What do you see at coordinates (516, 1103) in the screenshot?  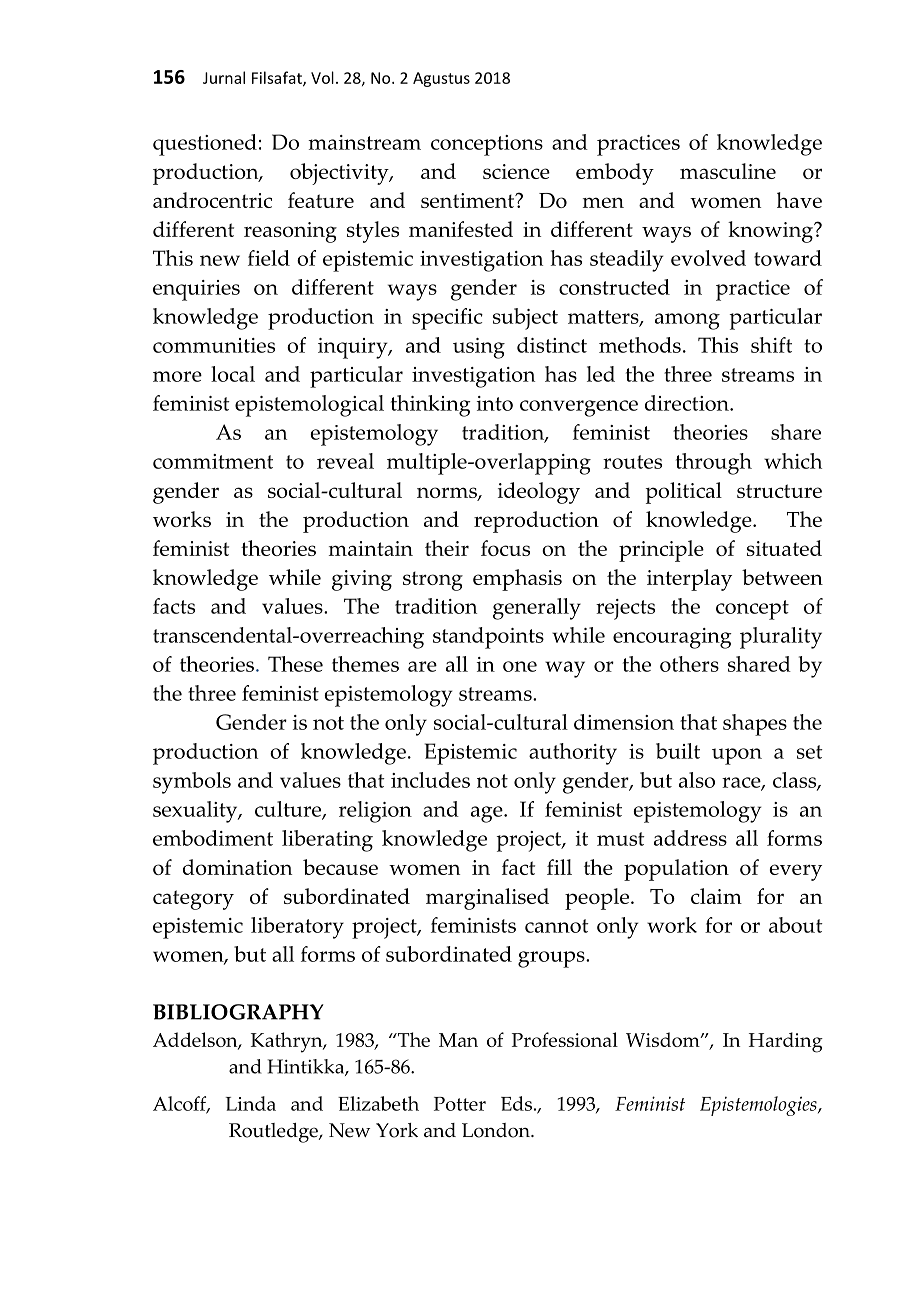 I see `Eds` at bounding box center [516, 1103].
